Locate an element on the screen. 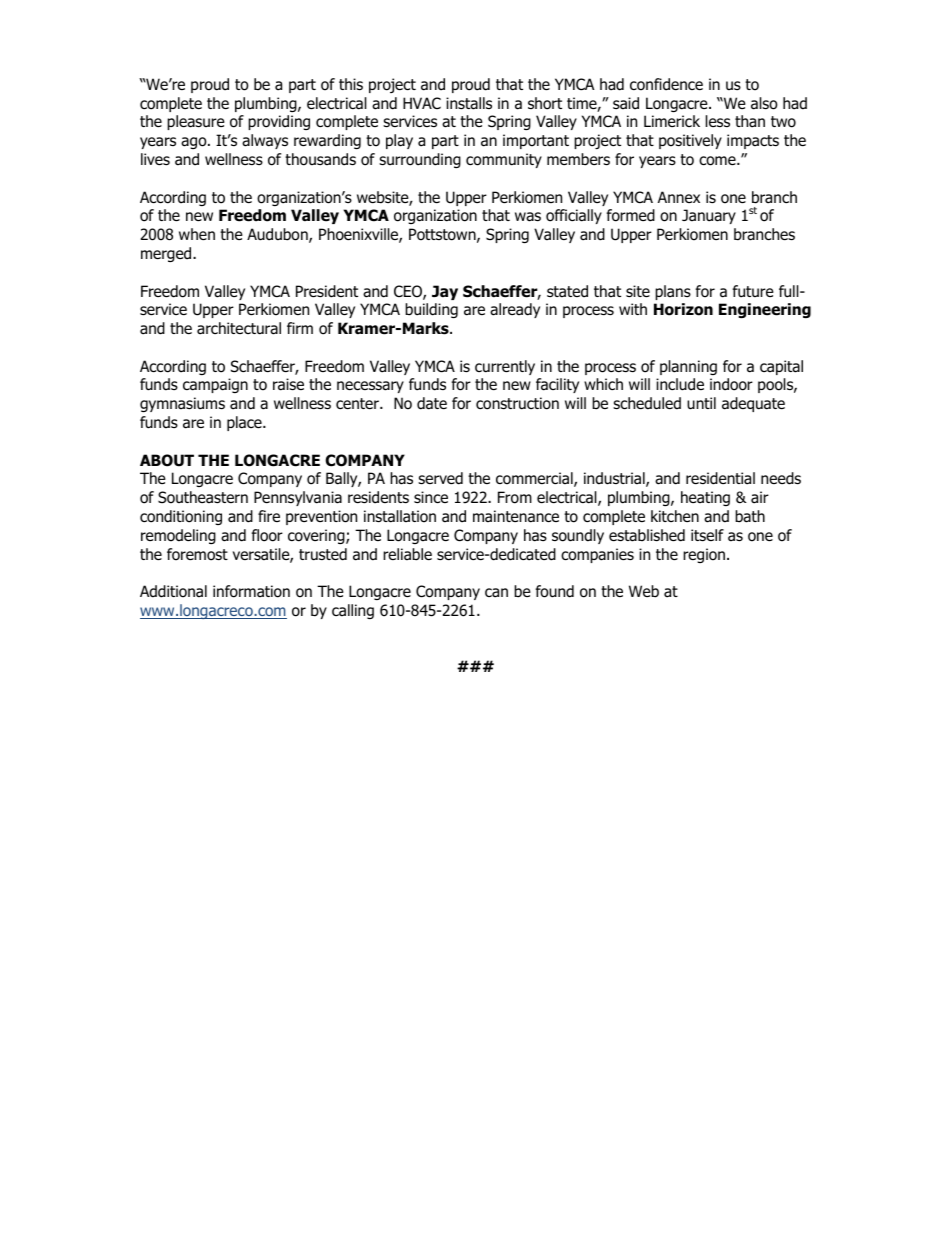 The width and height of the screenshot is (952, 1233). less is located at coordinates (718, 121).
